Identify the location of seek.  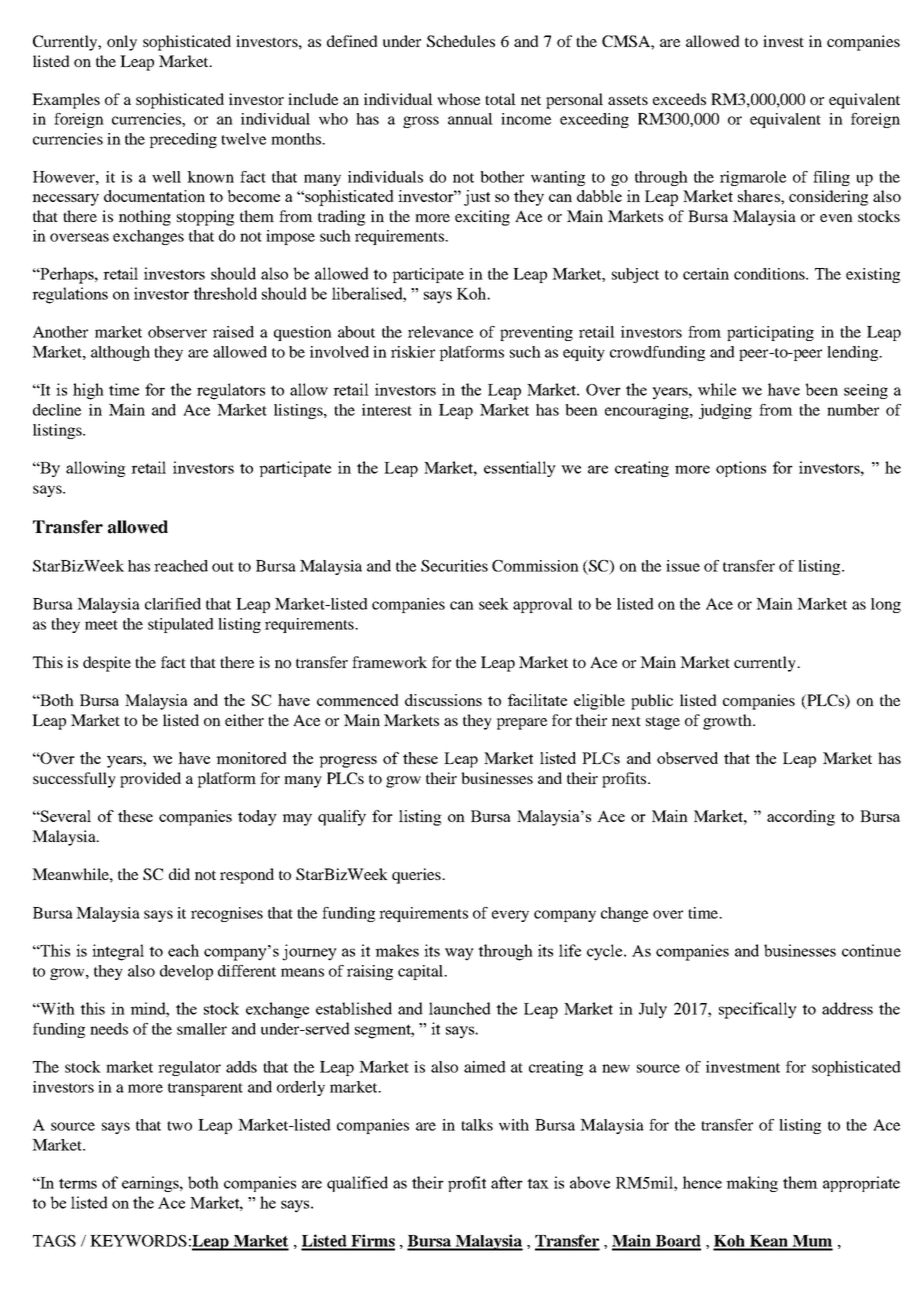
(494, 604).
